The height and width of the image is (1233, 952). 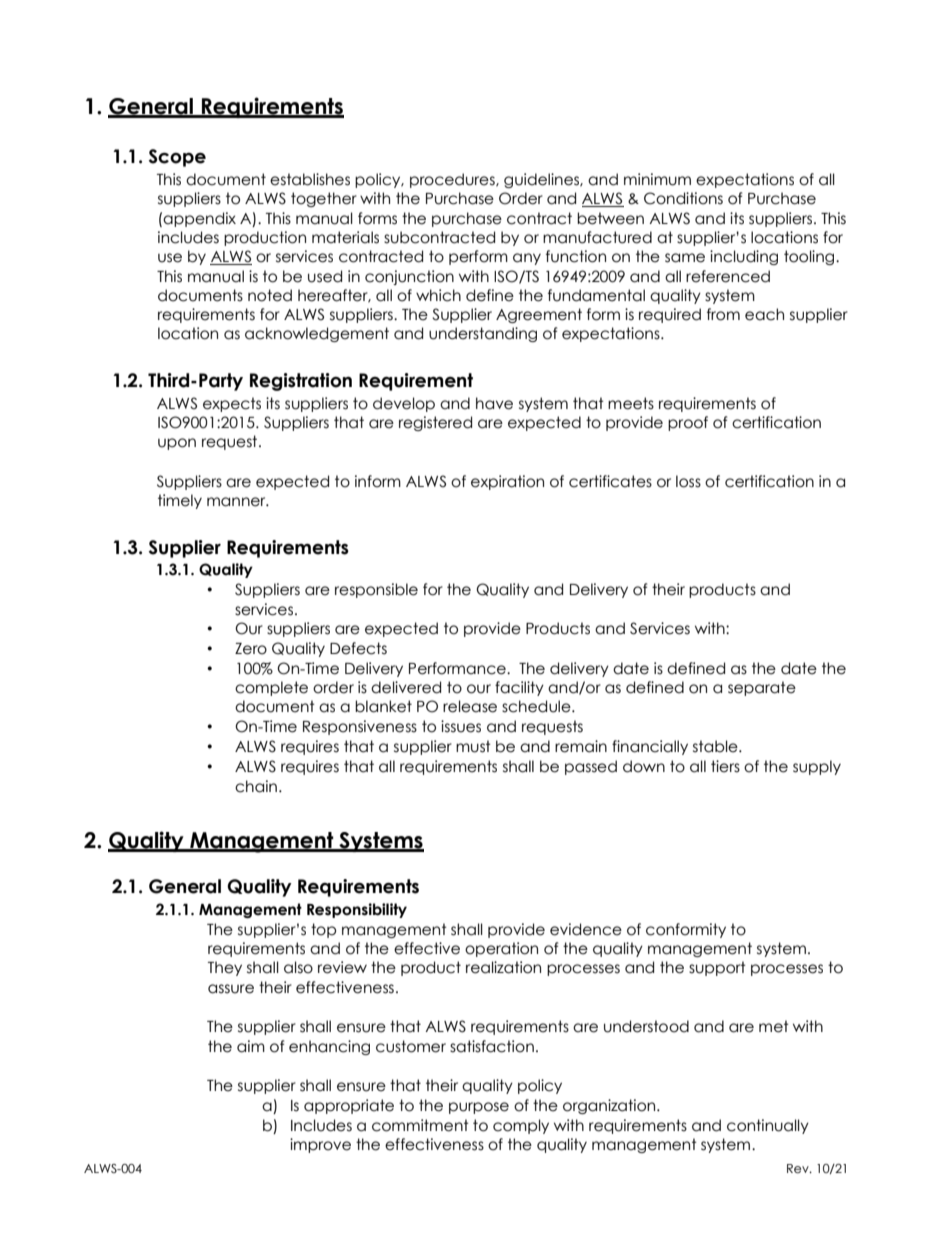 What do you see at coordinates (683, 198) in the image?
I see `Conditions` at bounding box center [683, 198].
